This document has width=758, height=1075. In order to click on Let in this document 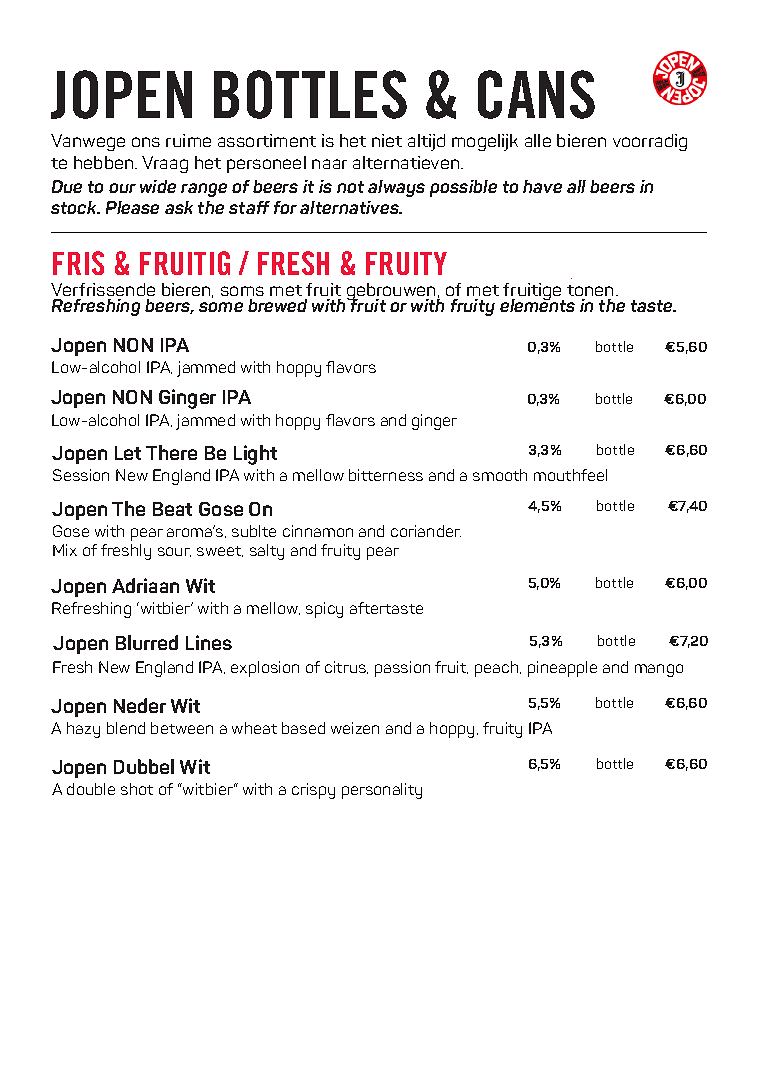, I will do `click(128, 453)`.
